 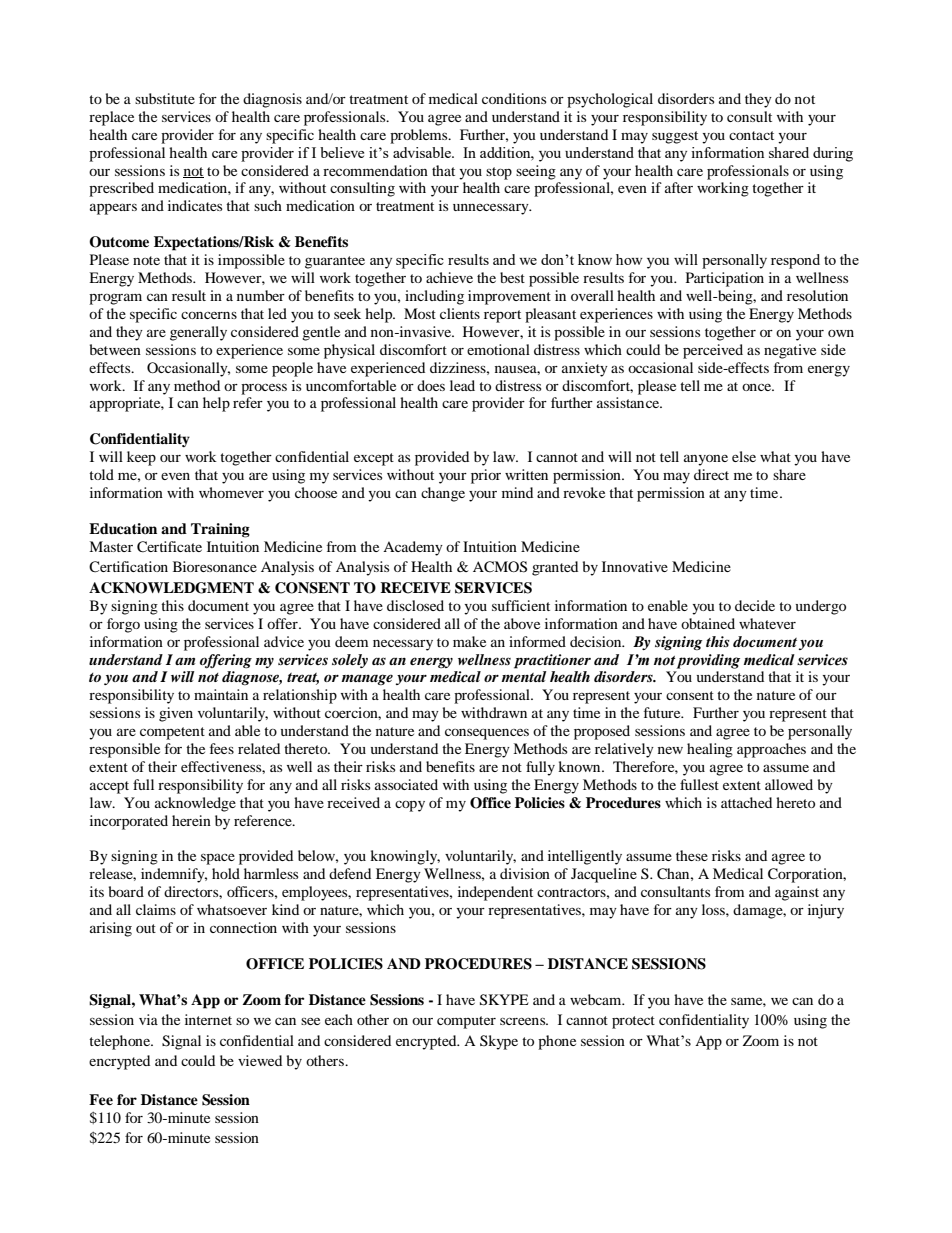 What do you see at coordinates (755, 605) in the document?
I see `decide` at bounding box center [755, 605].
